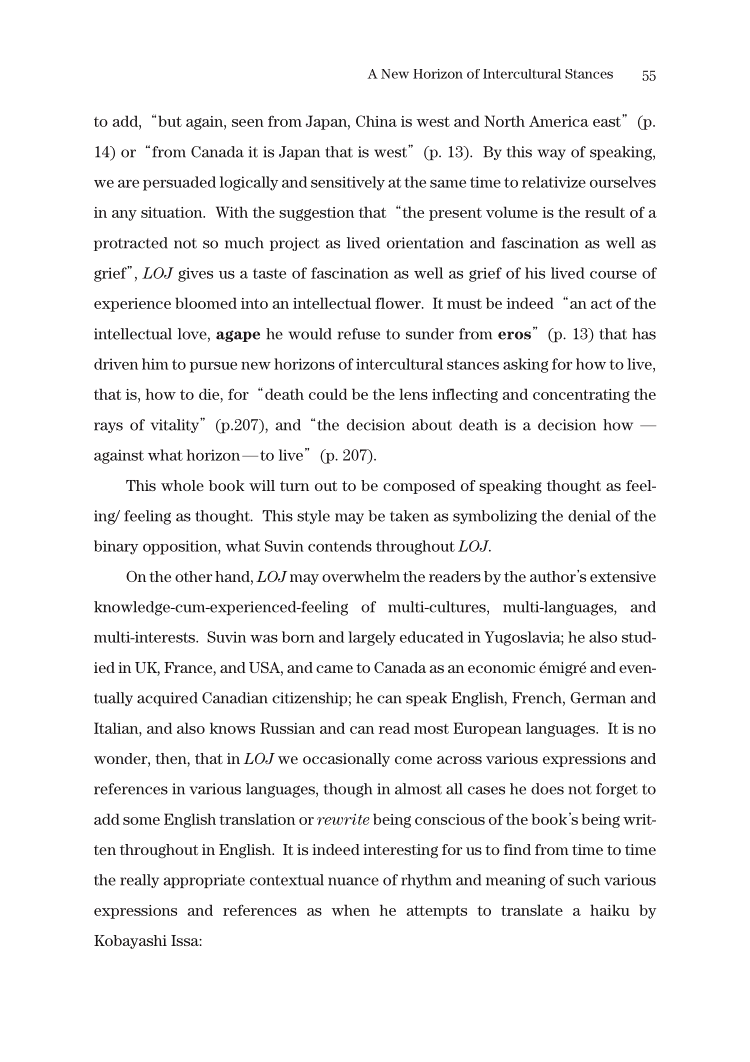  I want to click on way, so click(552, 154).
